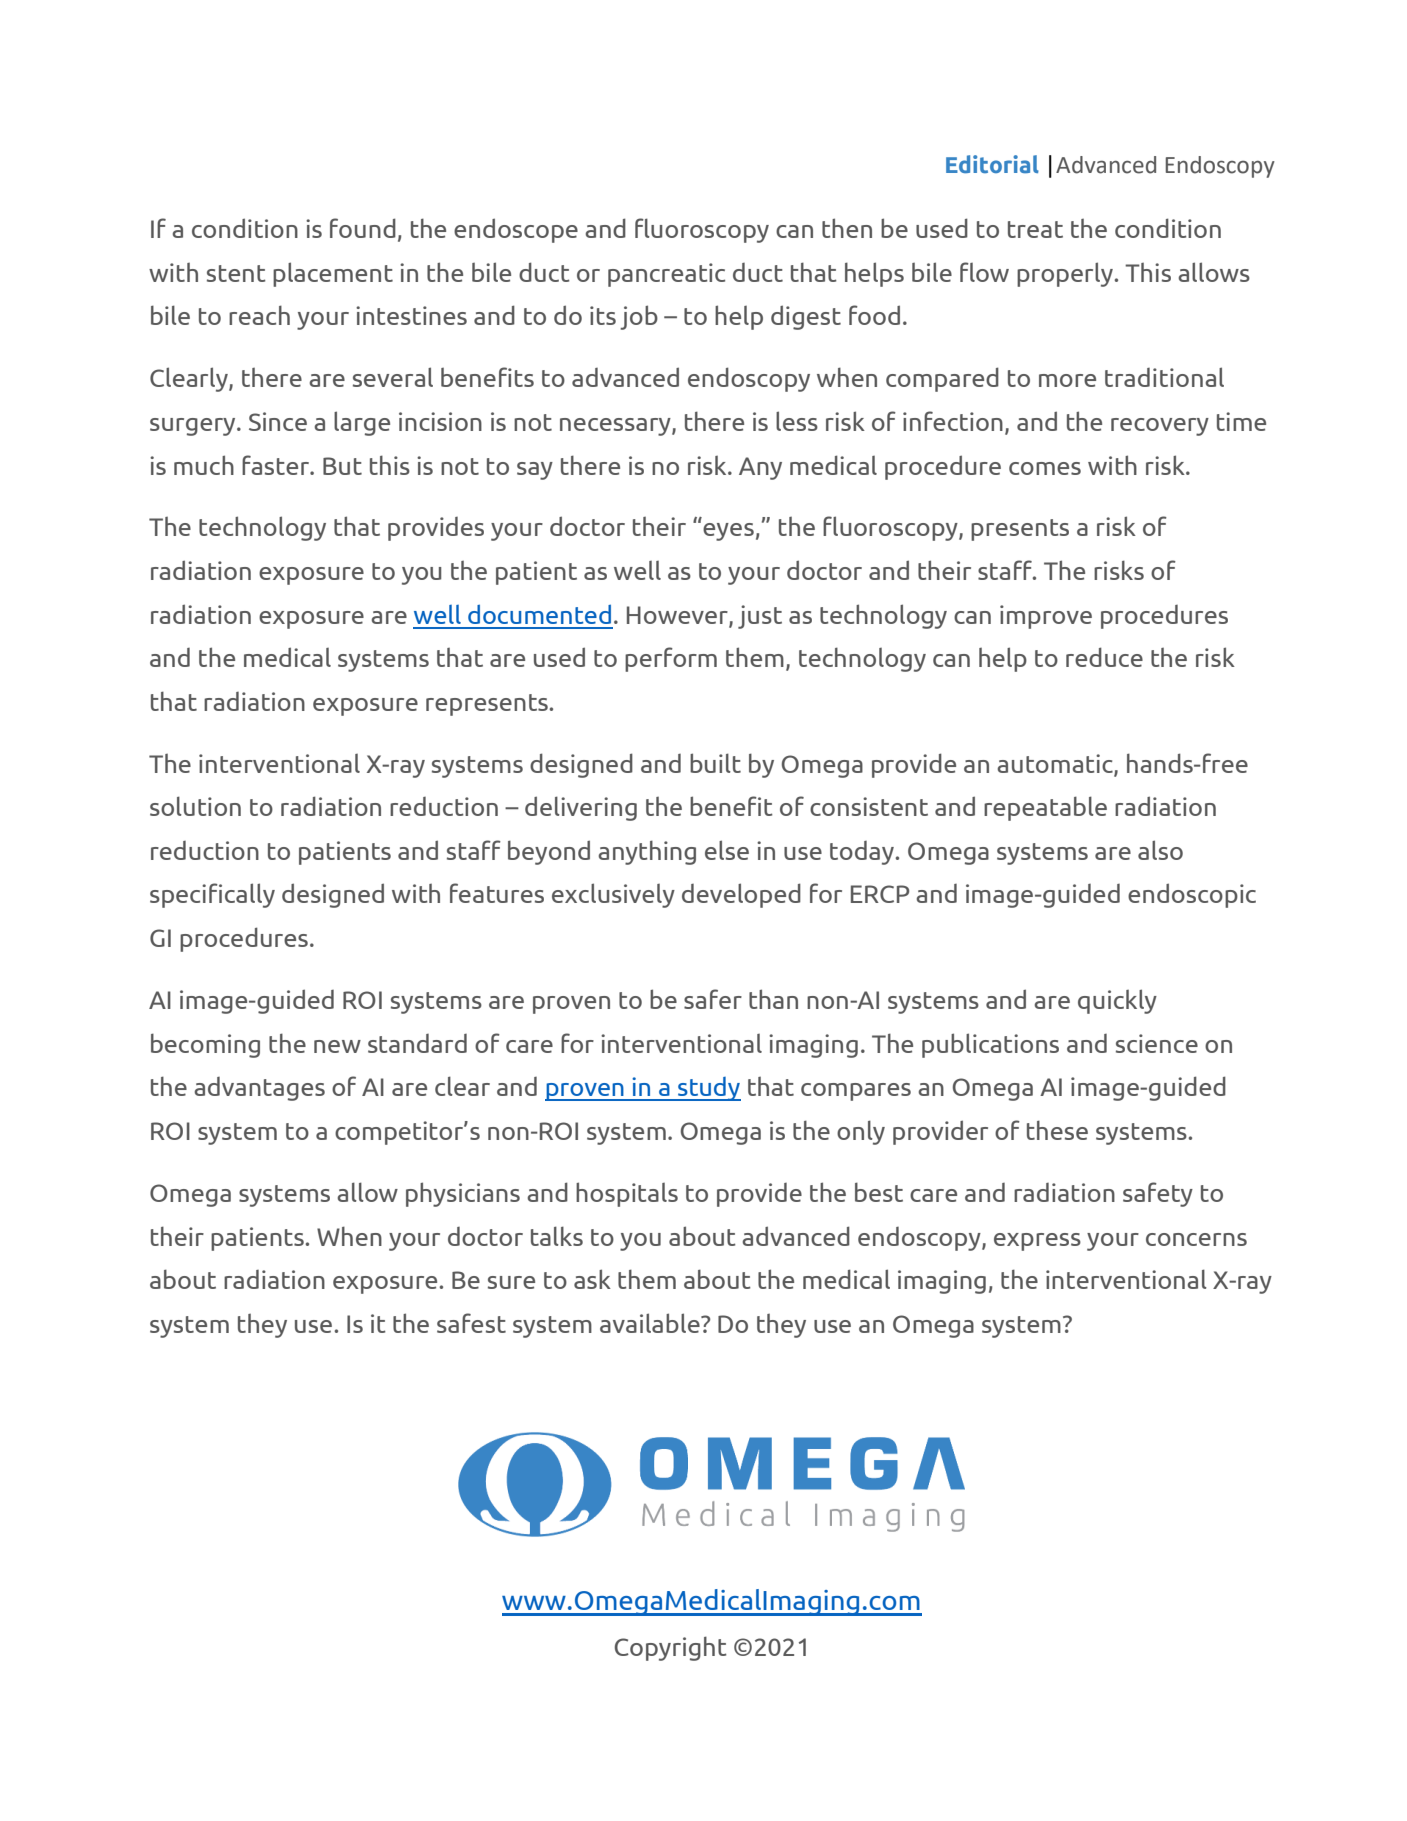  Describe the element at coordinates (671, 1648) in the page. I see `Copyright` at that location.
